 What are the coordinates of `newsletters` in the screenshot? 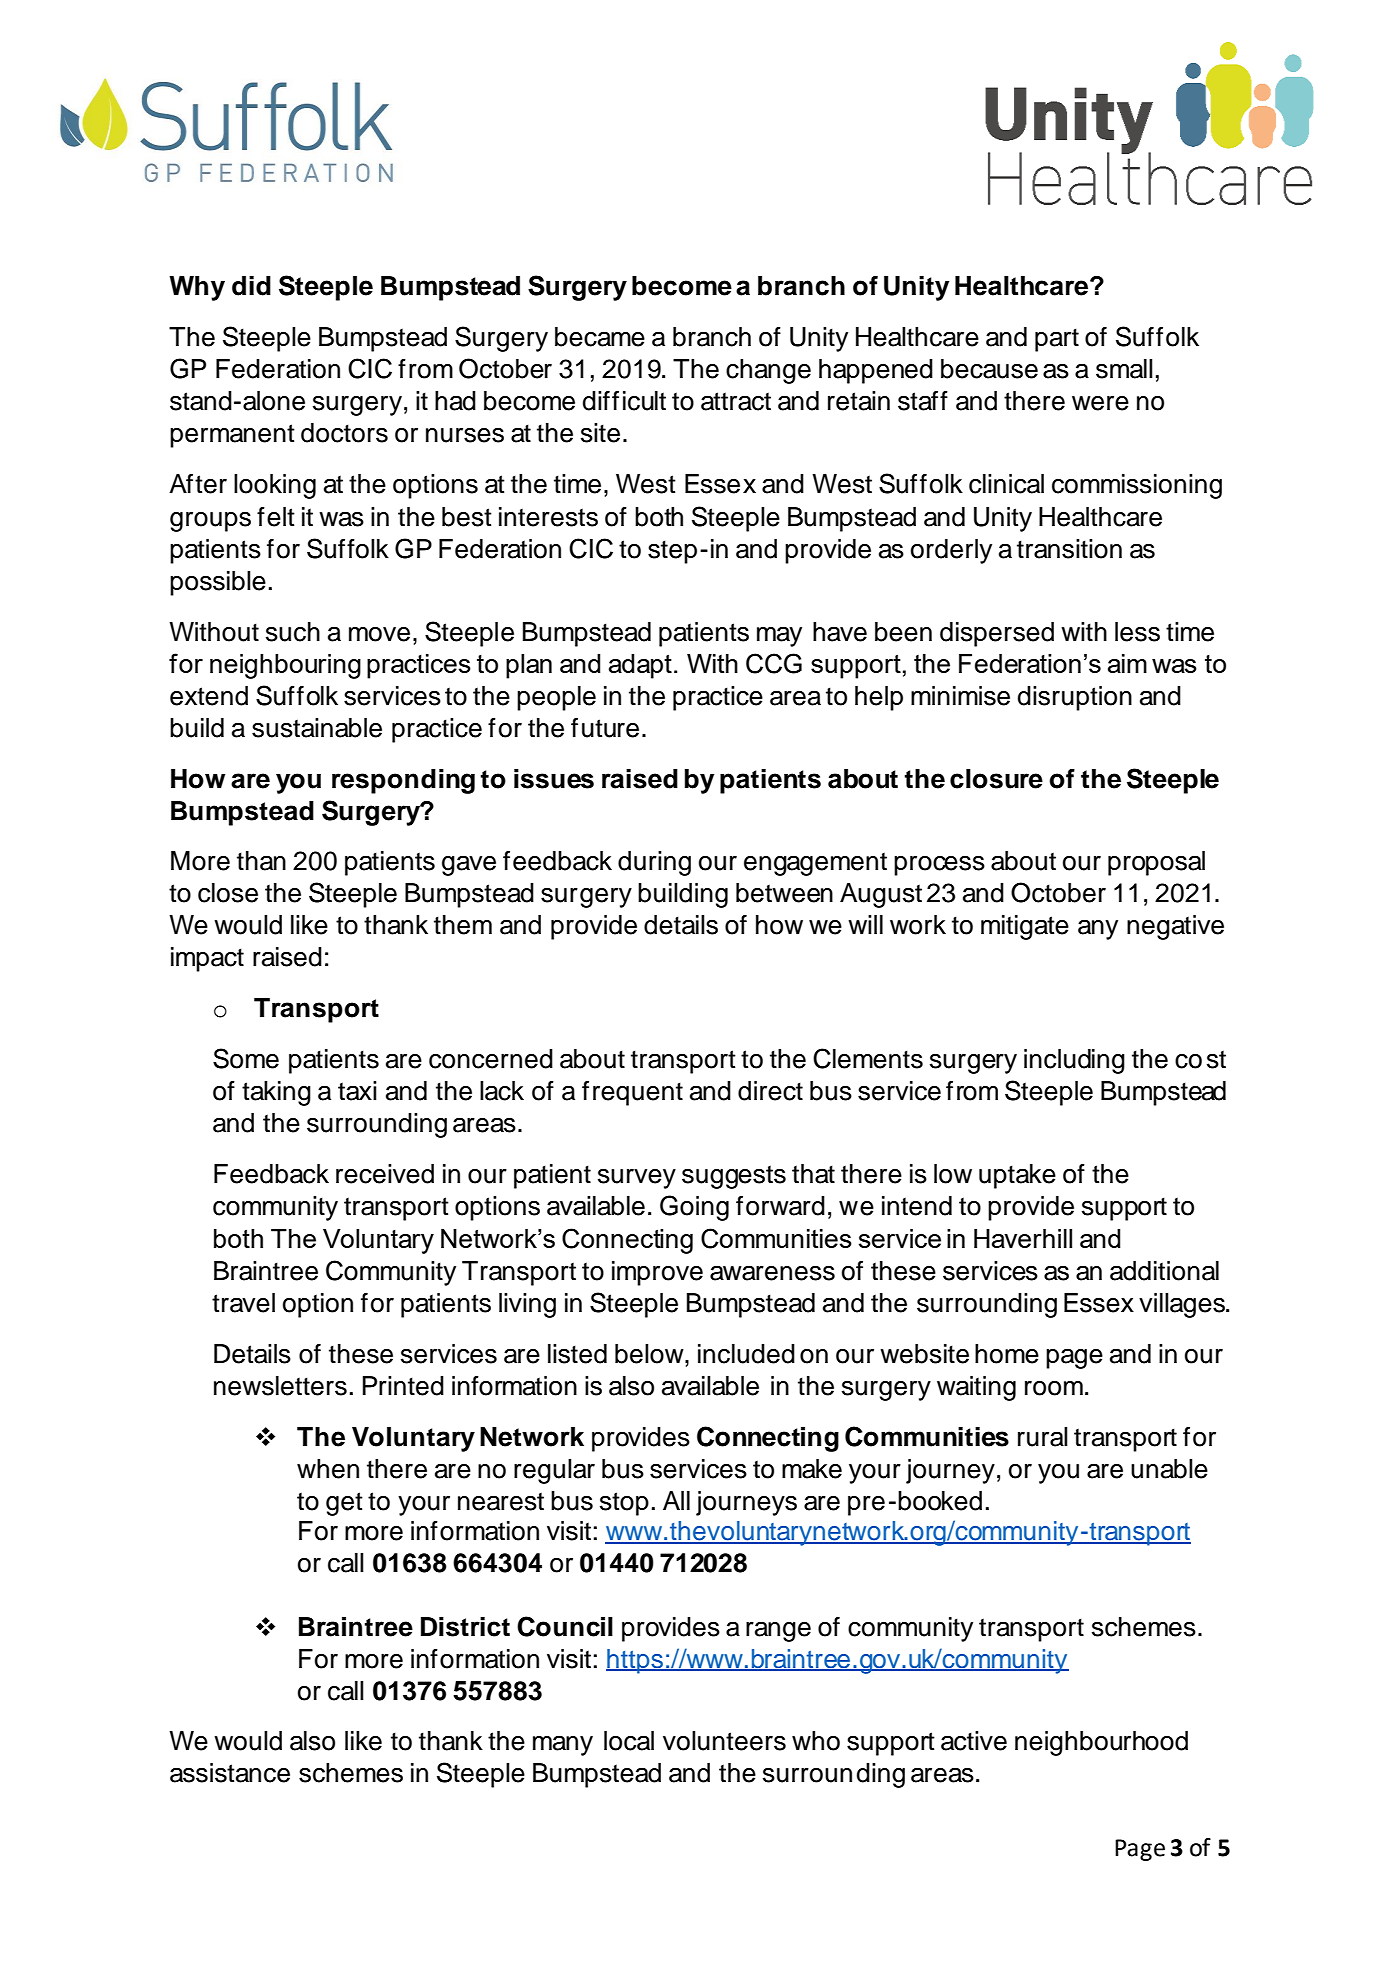 It's located at (280, 1386).
